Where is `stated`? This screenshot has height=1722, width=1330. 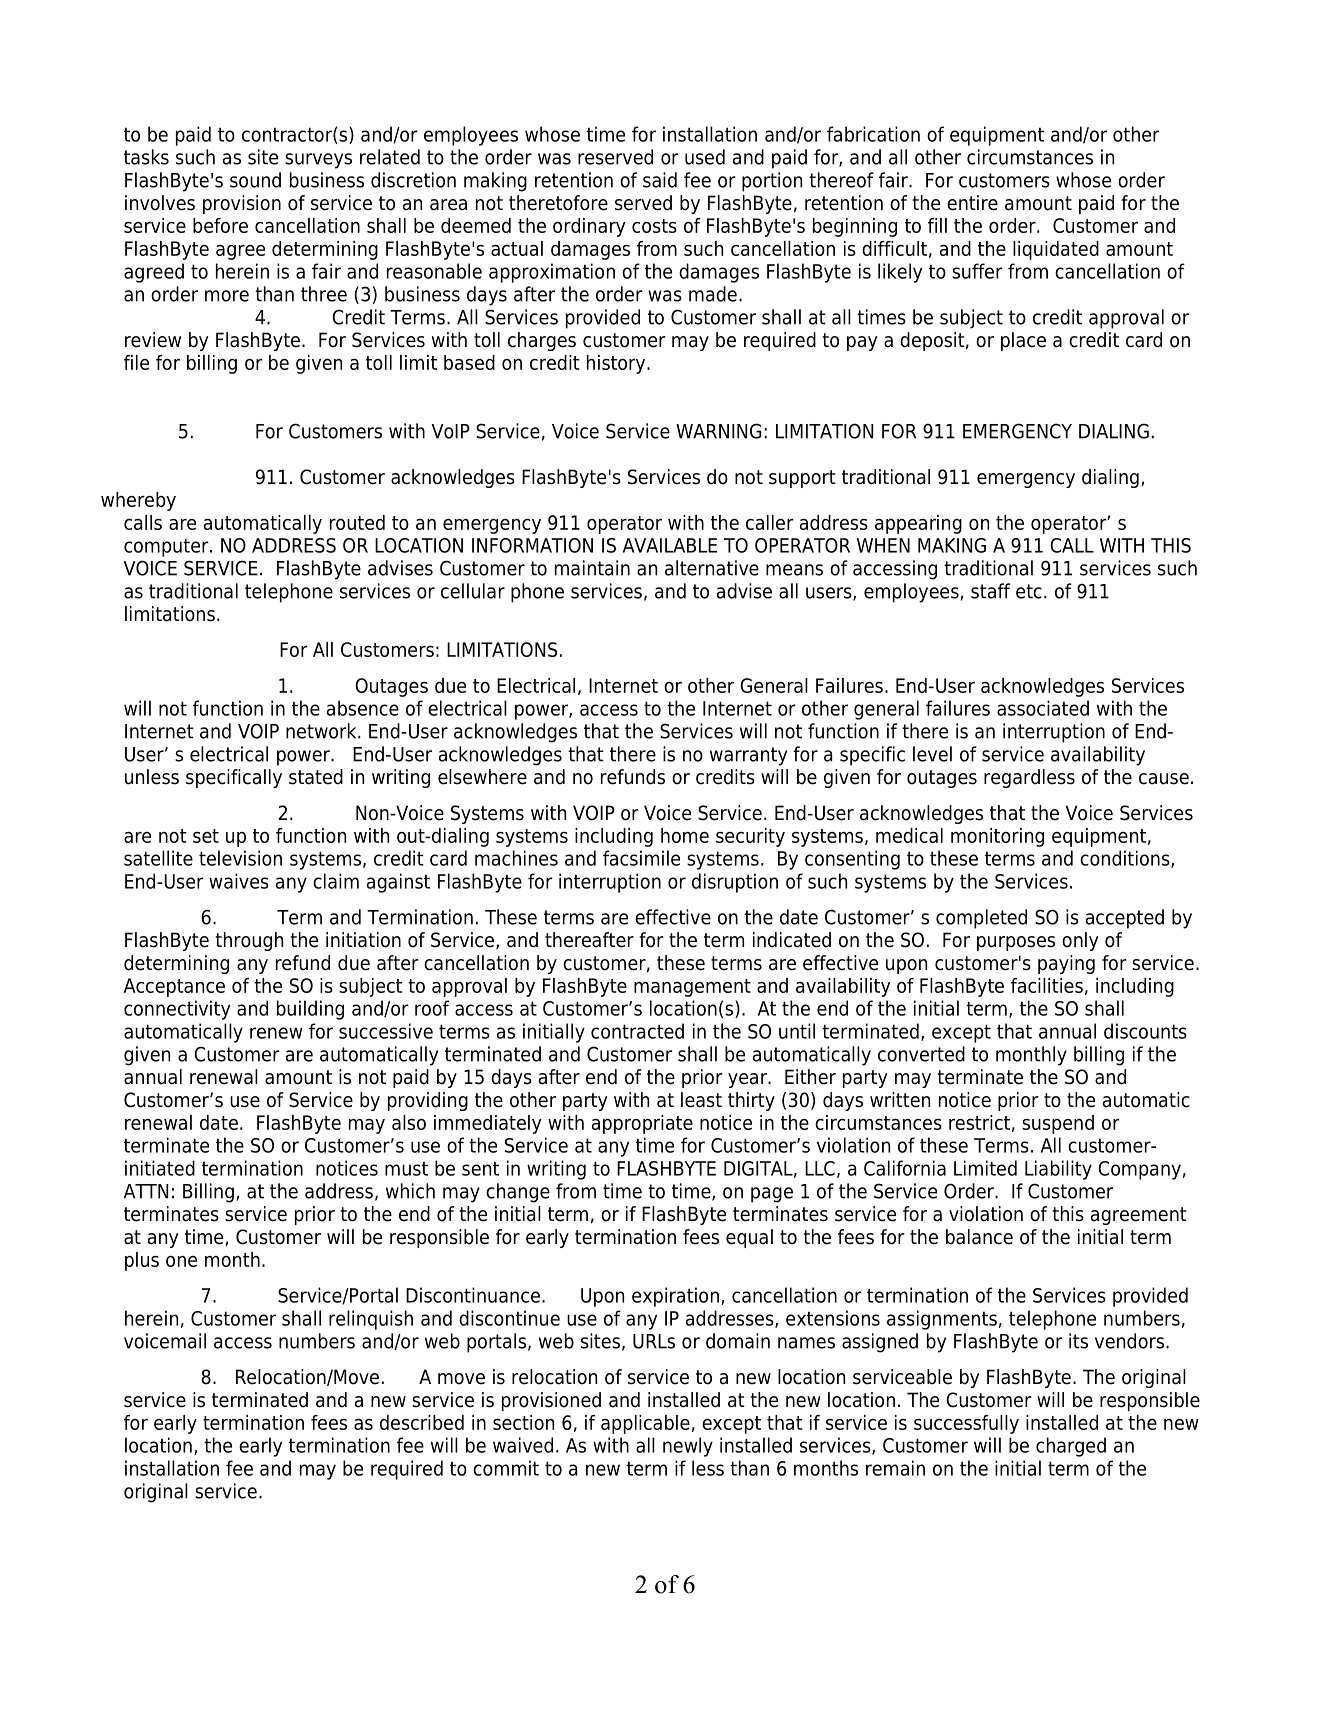 stated is located at coordinates (316, 777).
